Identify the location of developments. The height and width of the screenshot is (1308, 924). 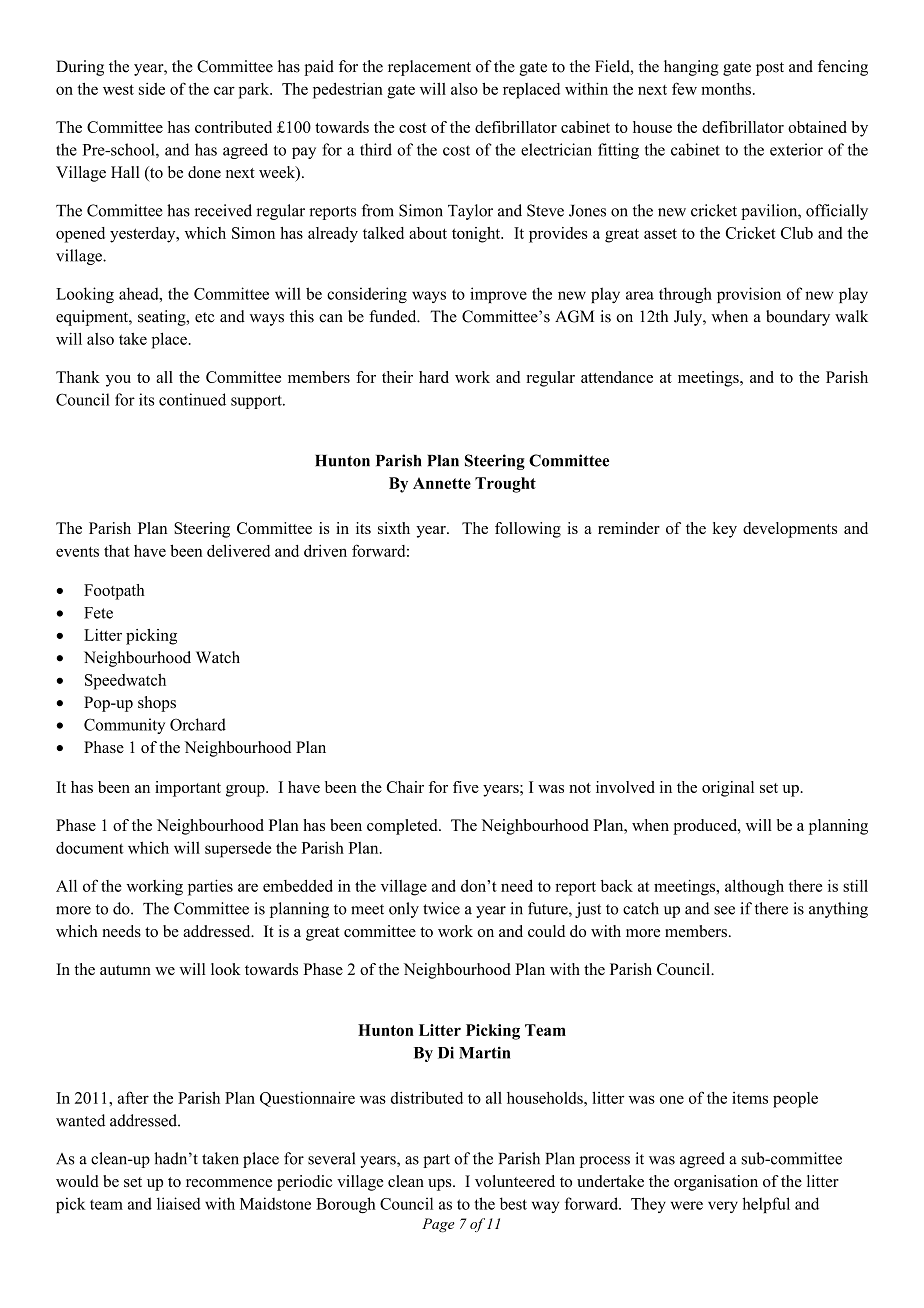
(790, 530).
